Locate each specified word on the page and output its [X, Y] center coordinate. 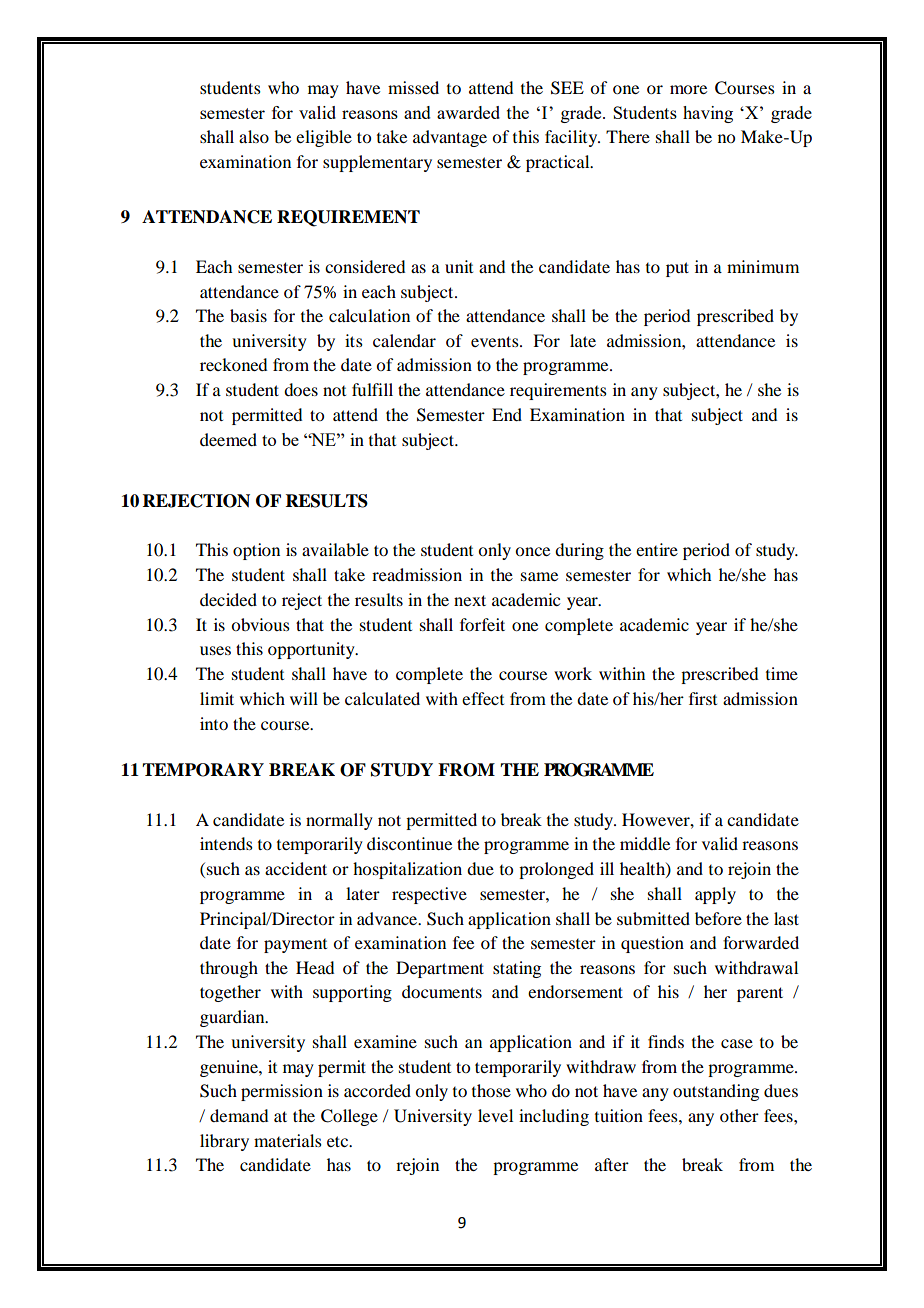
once [532, 551]
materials [288, 1140]
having [708, 114]
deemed [228, 439]
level [495, 1115]
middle [645, 843]
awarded [468, 112]
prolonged [556, 870]
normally [339, 821]
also [254, 136]
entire [657, 549]
